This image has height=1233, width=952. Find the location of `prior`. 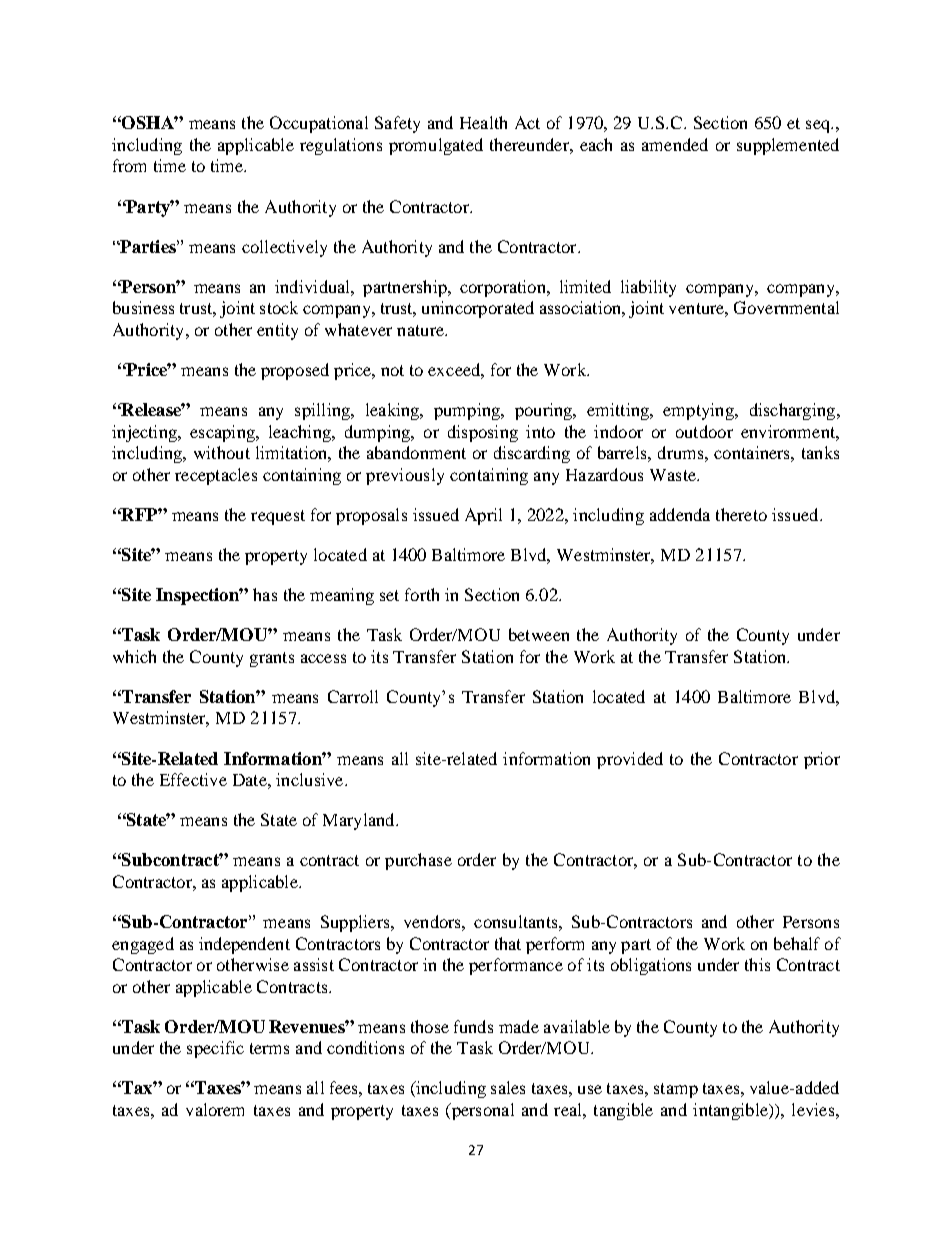

prior is located at coordinates (822, 760).
